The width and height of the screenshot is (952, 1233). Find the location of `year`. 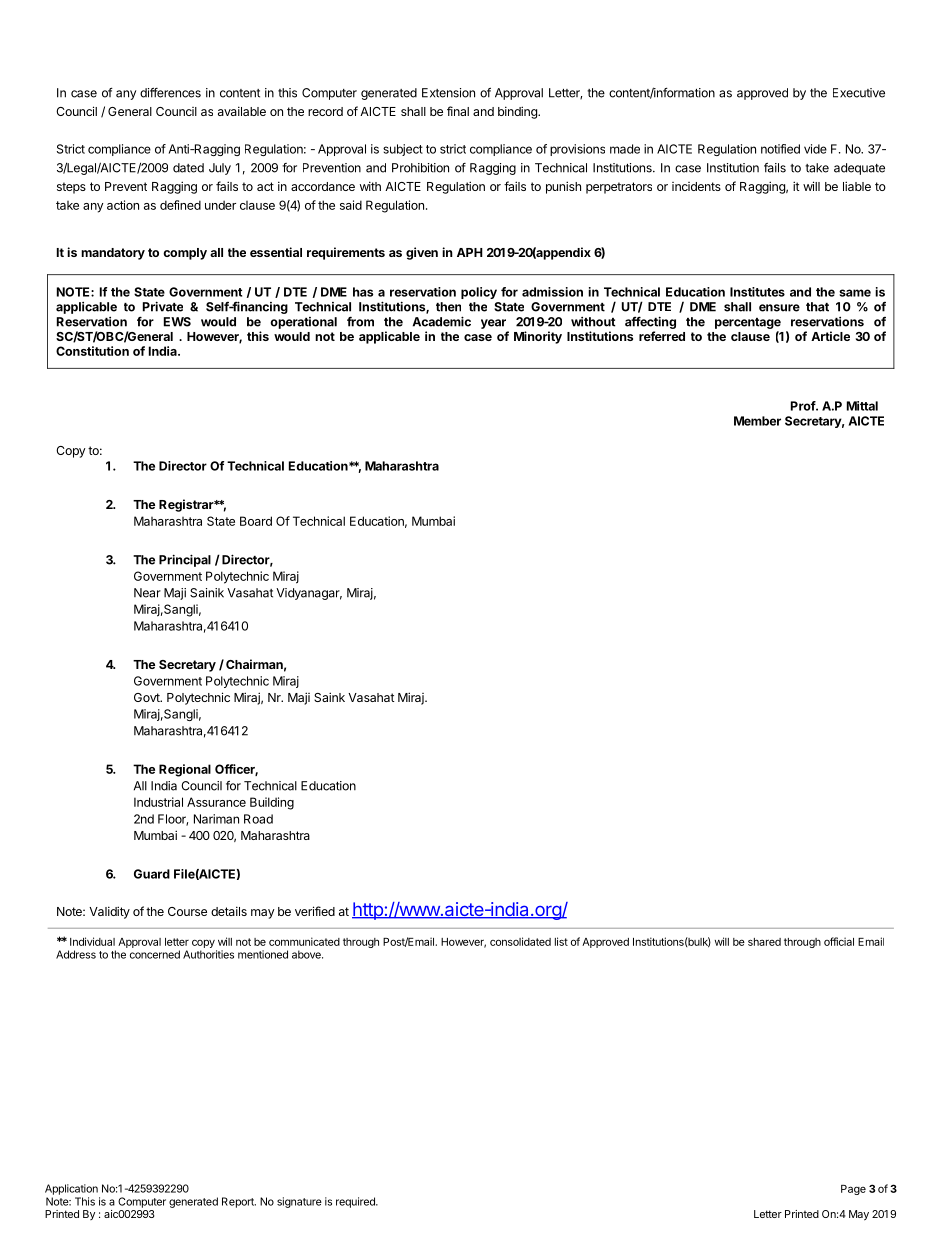

year is located at coordinates (493, 324).
